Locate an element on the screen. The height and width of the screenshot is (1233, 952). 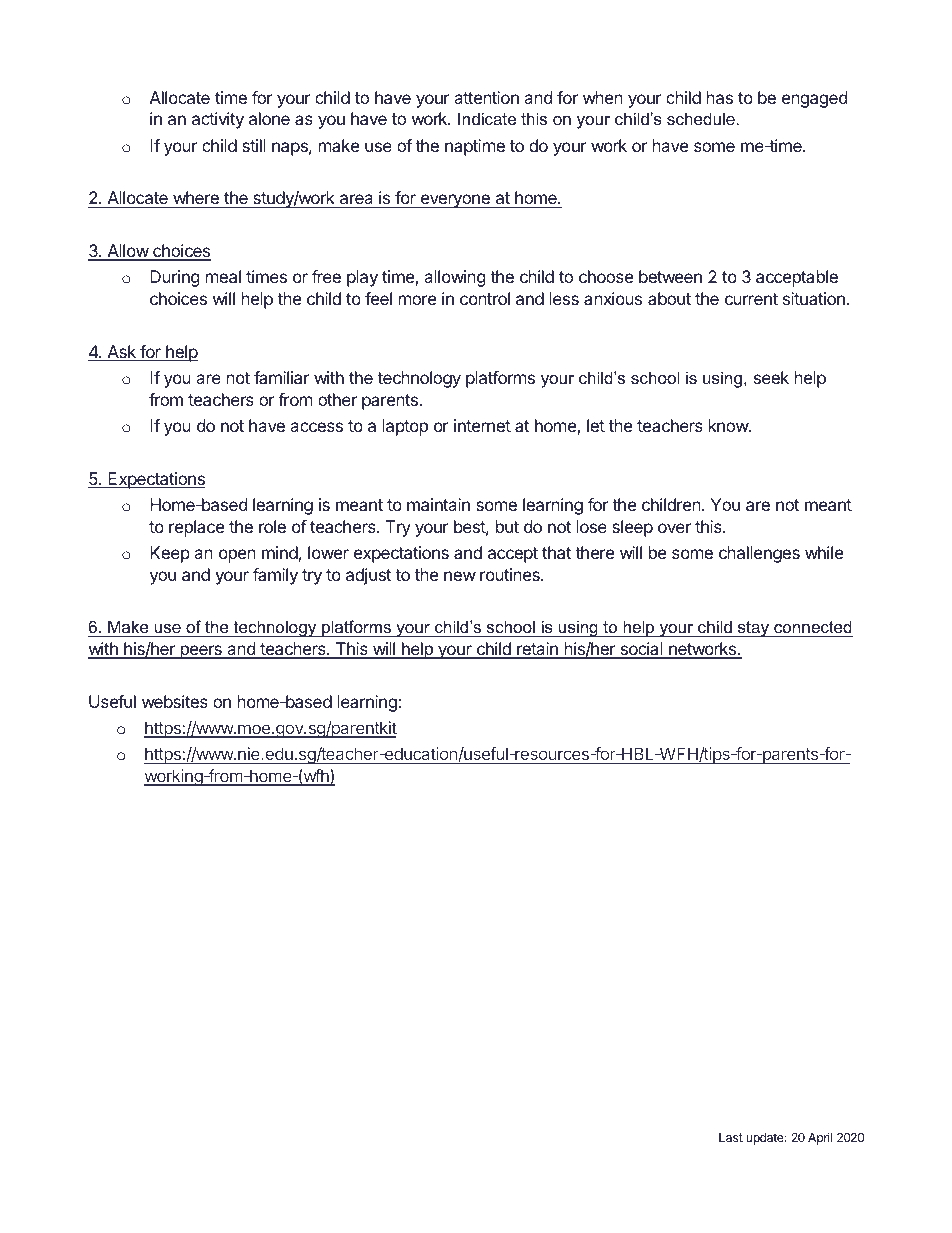
April is located at coordinates (820, 1138).
